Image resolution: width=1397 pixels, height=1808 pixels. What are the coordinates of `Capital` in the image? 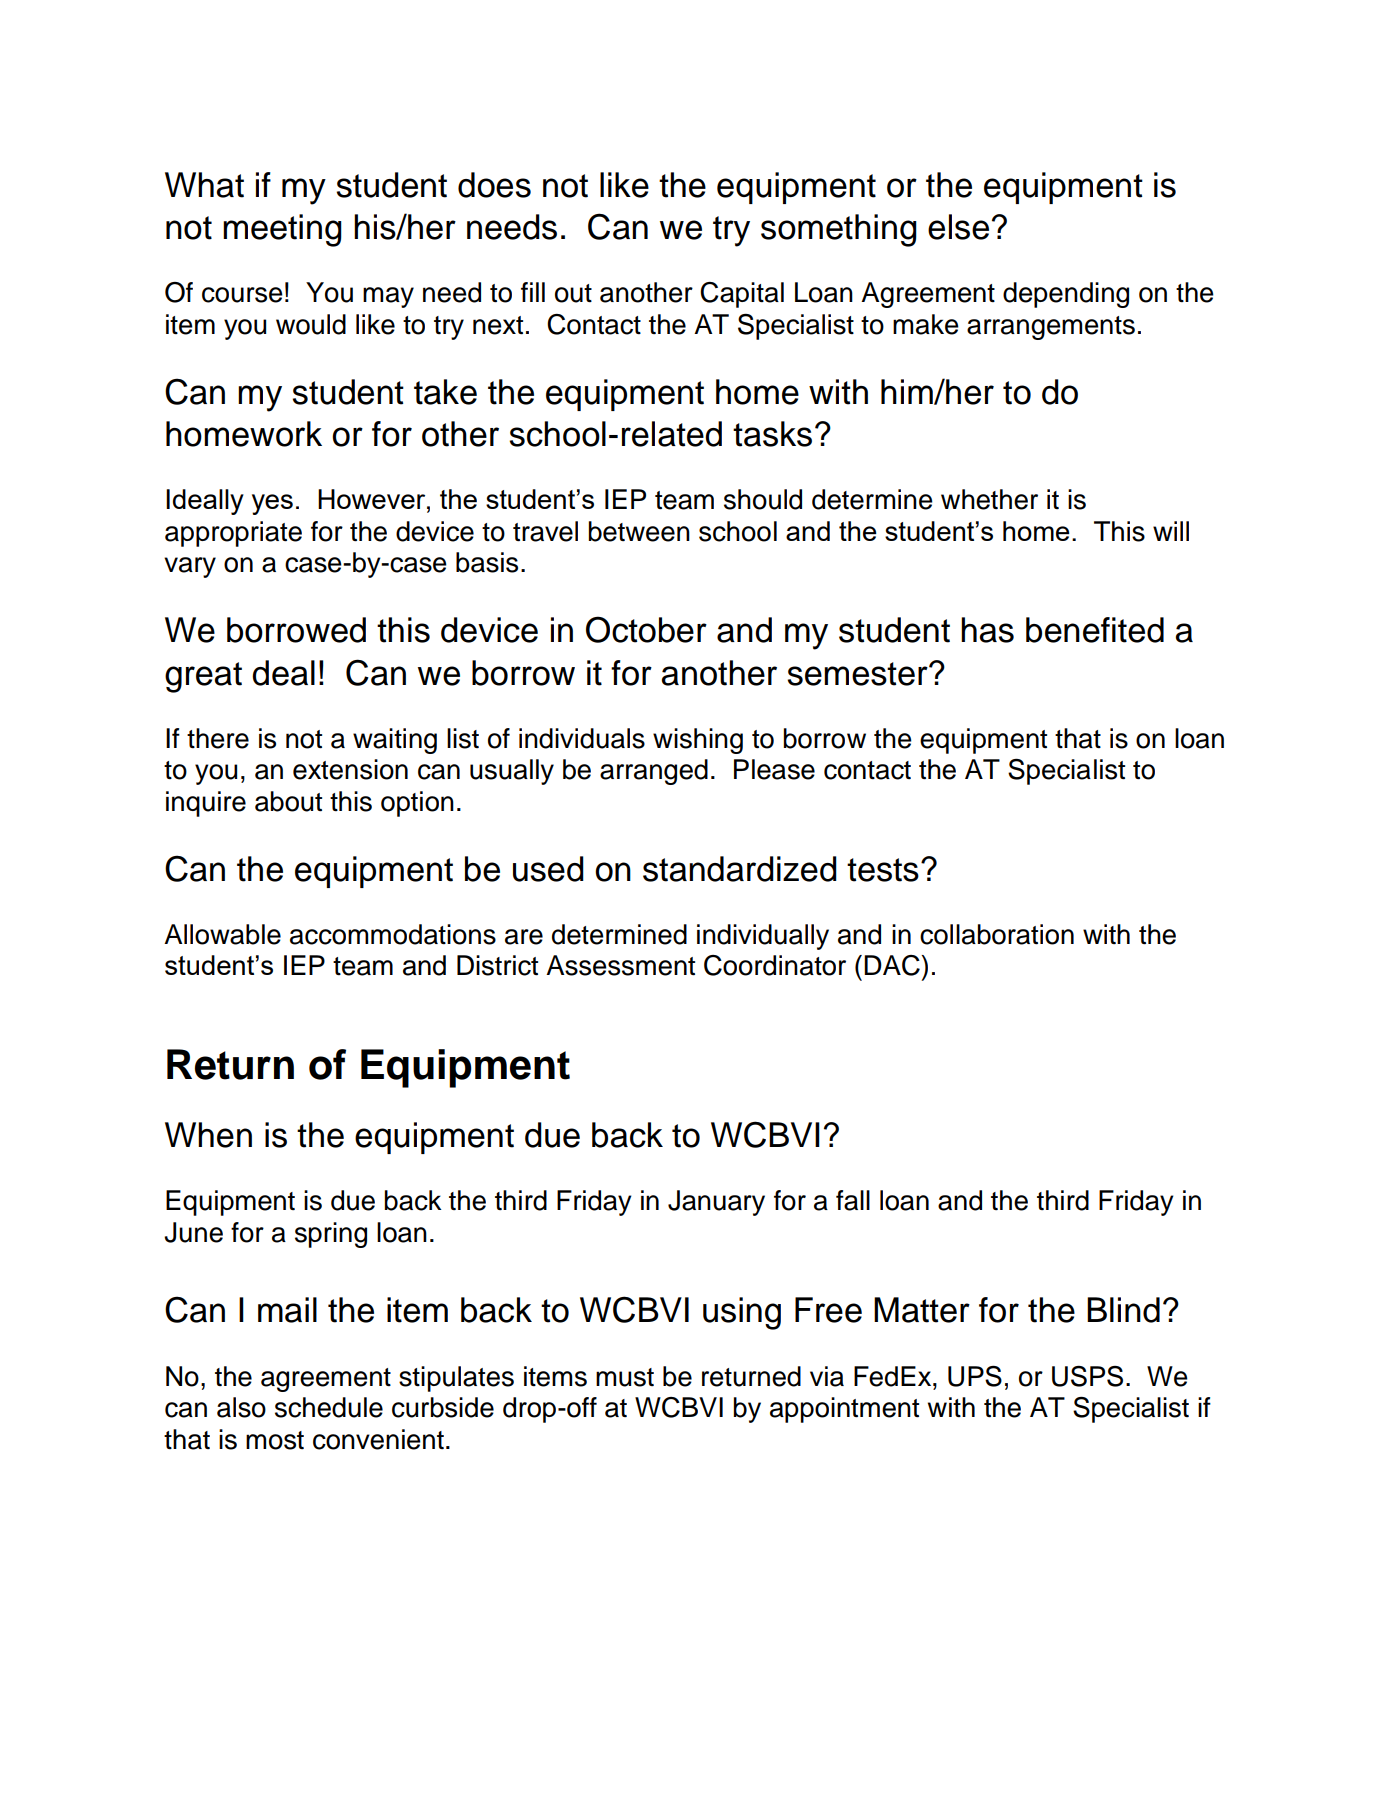 It's located at (742, 295).
